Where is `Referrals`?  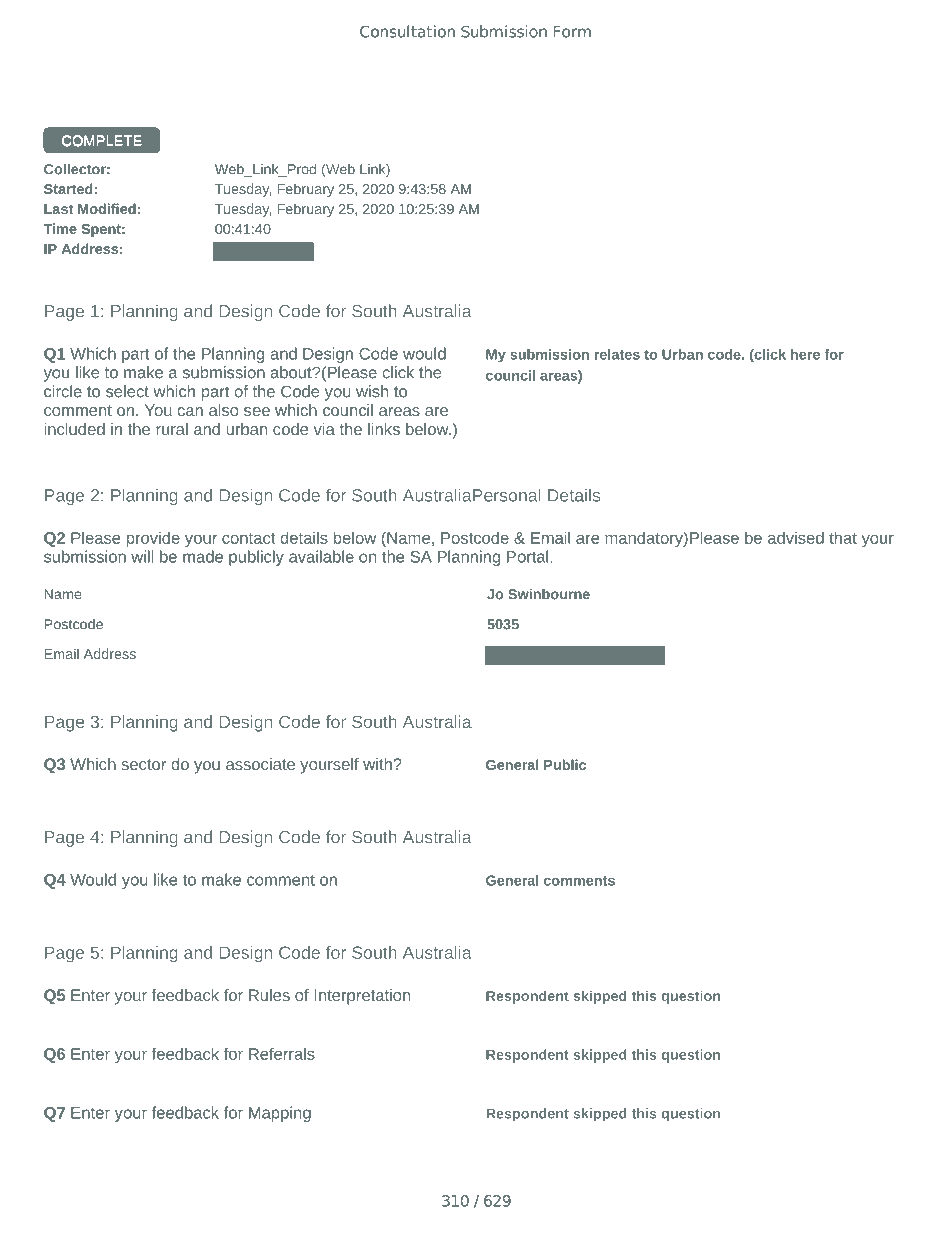 Referrals is located at coordinates (282, 1053).
